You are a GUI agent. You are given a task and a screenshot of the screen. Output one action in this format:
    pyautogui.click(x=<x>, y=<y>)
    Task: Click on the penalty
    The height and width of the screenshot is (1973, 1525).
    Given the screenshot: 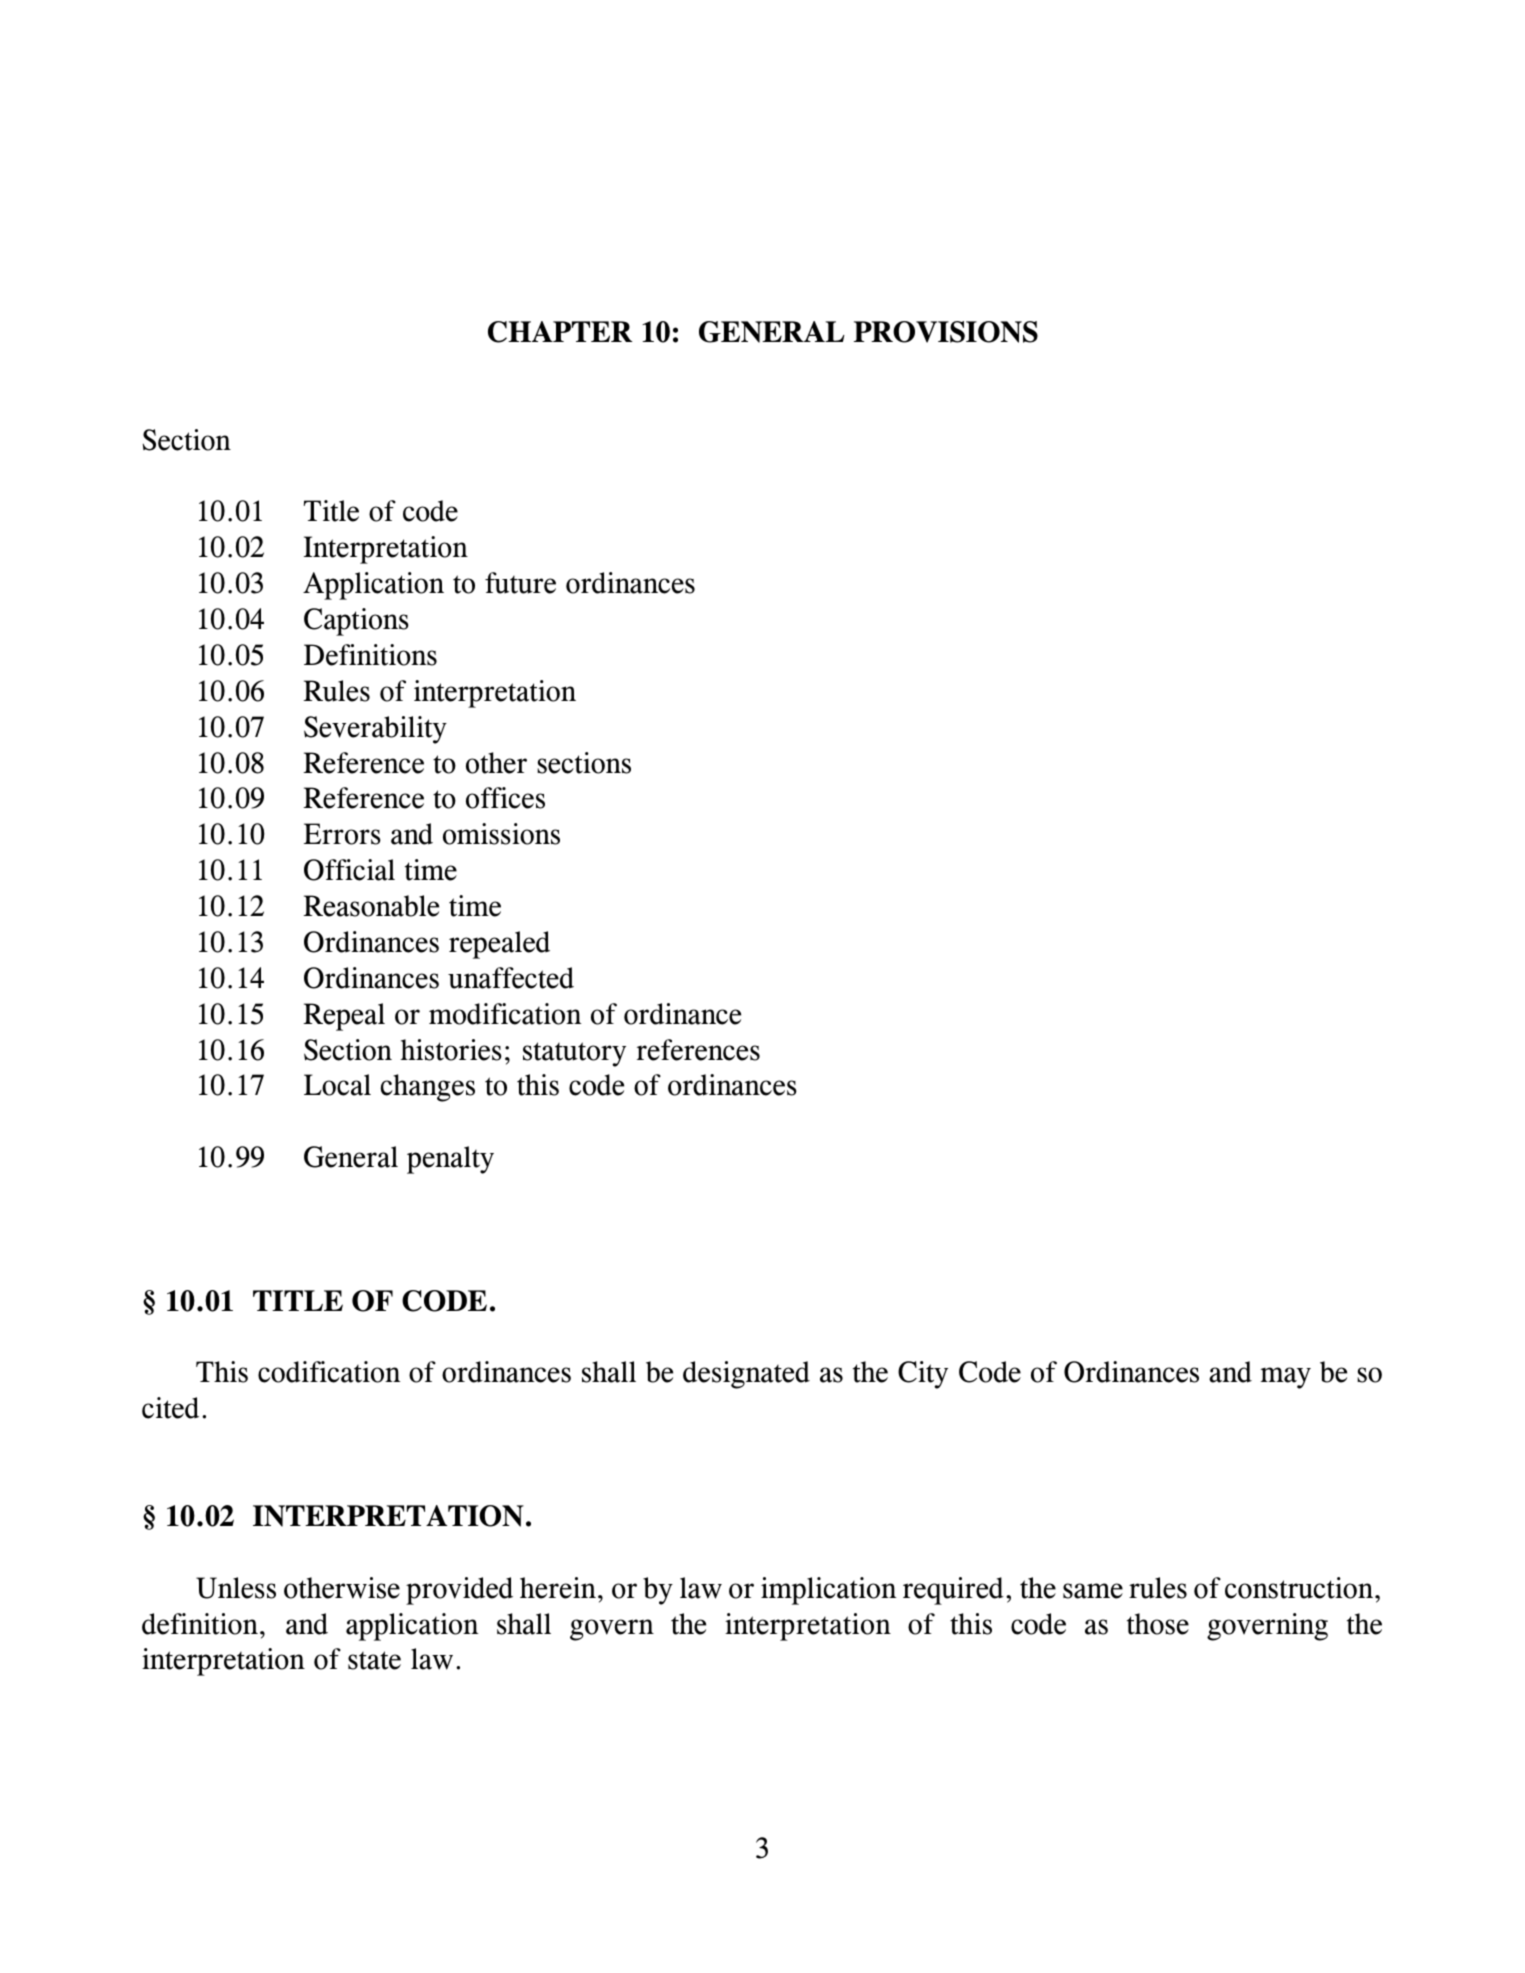 What is the action you would take?
    pyautogui.click(x=450, y=1160)
